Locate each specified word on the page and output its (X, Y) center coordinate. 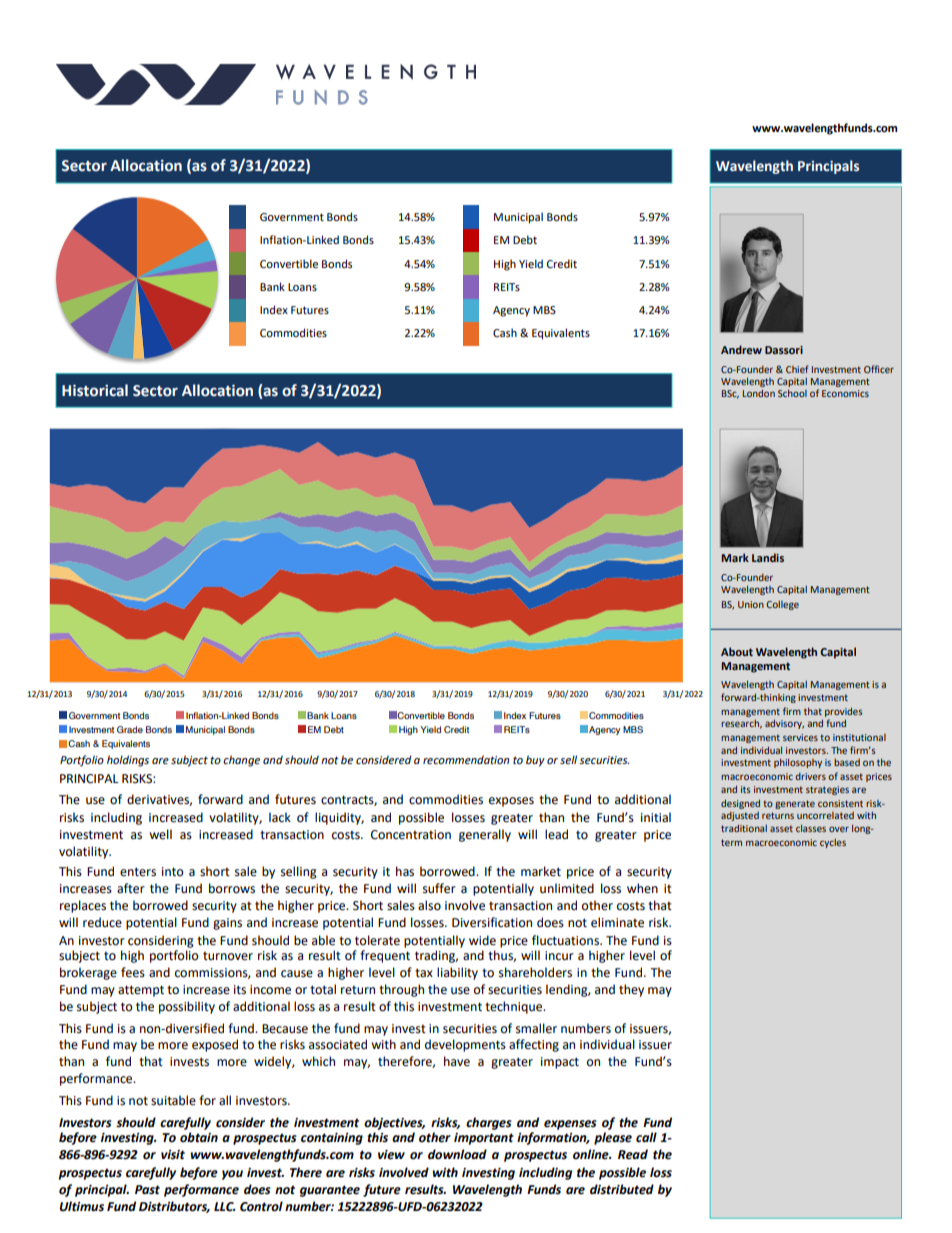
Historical (95, 390)
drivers (810, 776)
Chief (797, 369)
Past (147, 1190)
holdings (128, 761)
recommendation (466, 760)
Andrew (741, 349)
